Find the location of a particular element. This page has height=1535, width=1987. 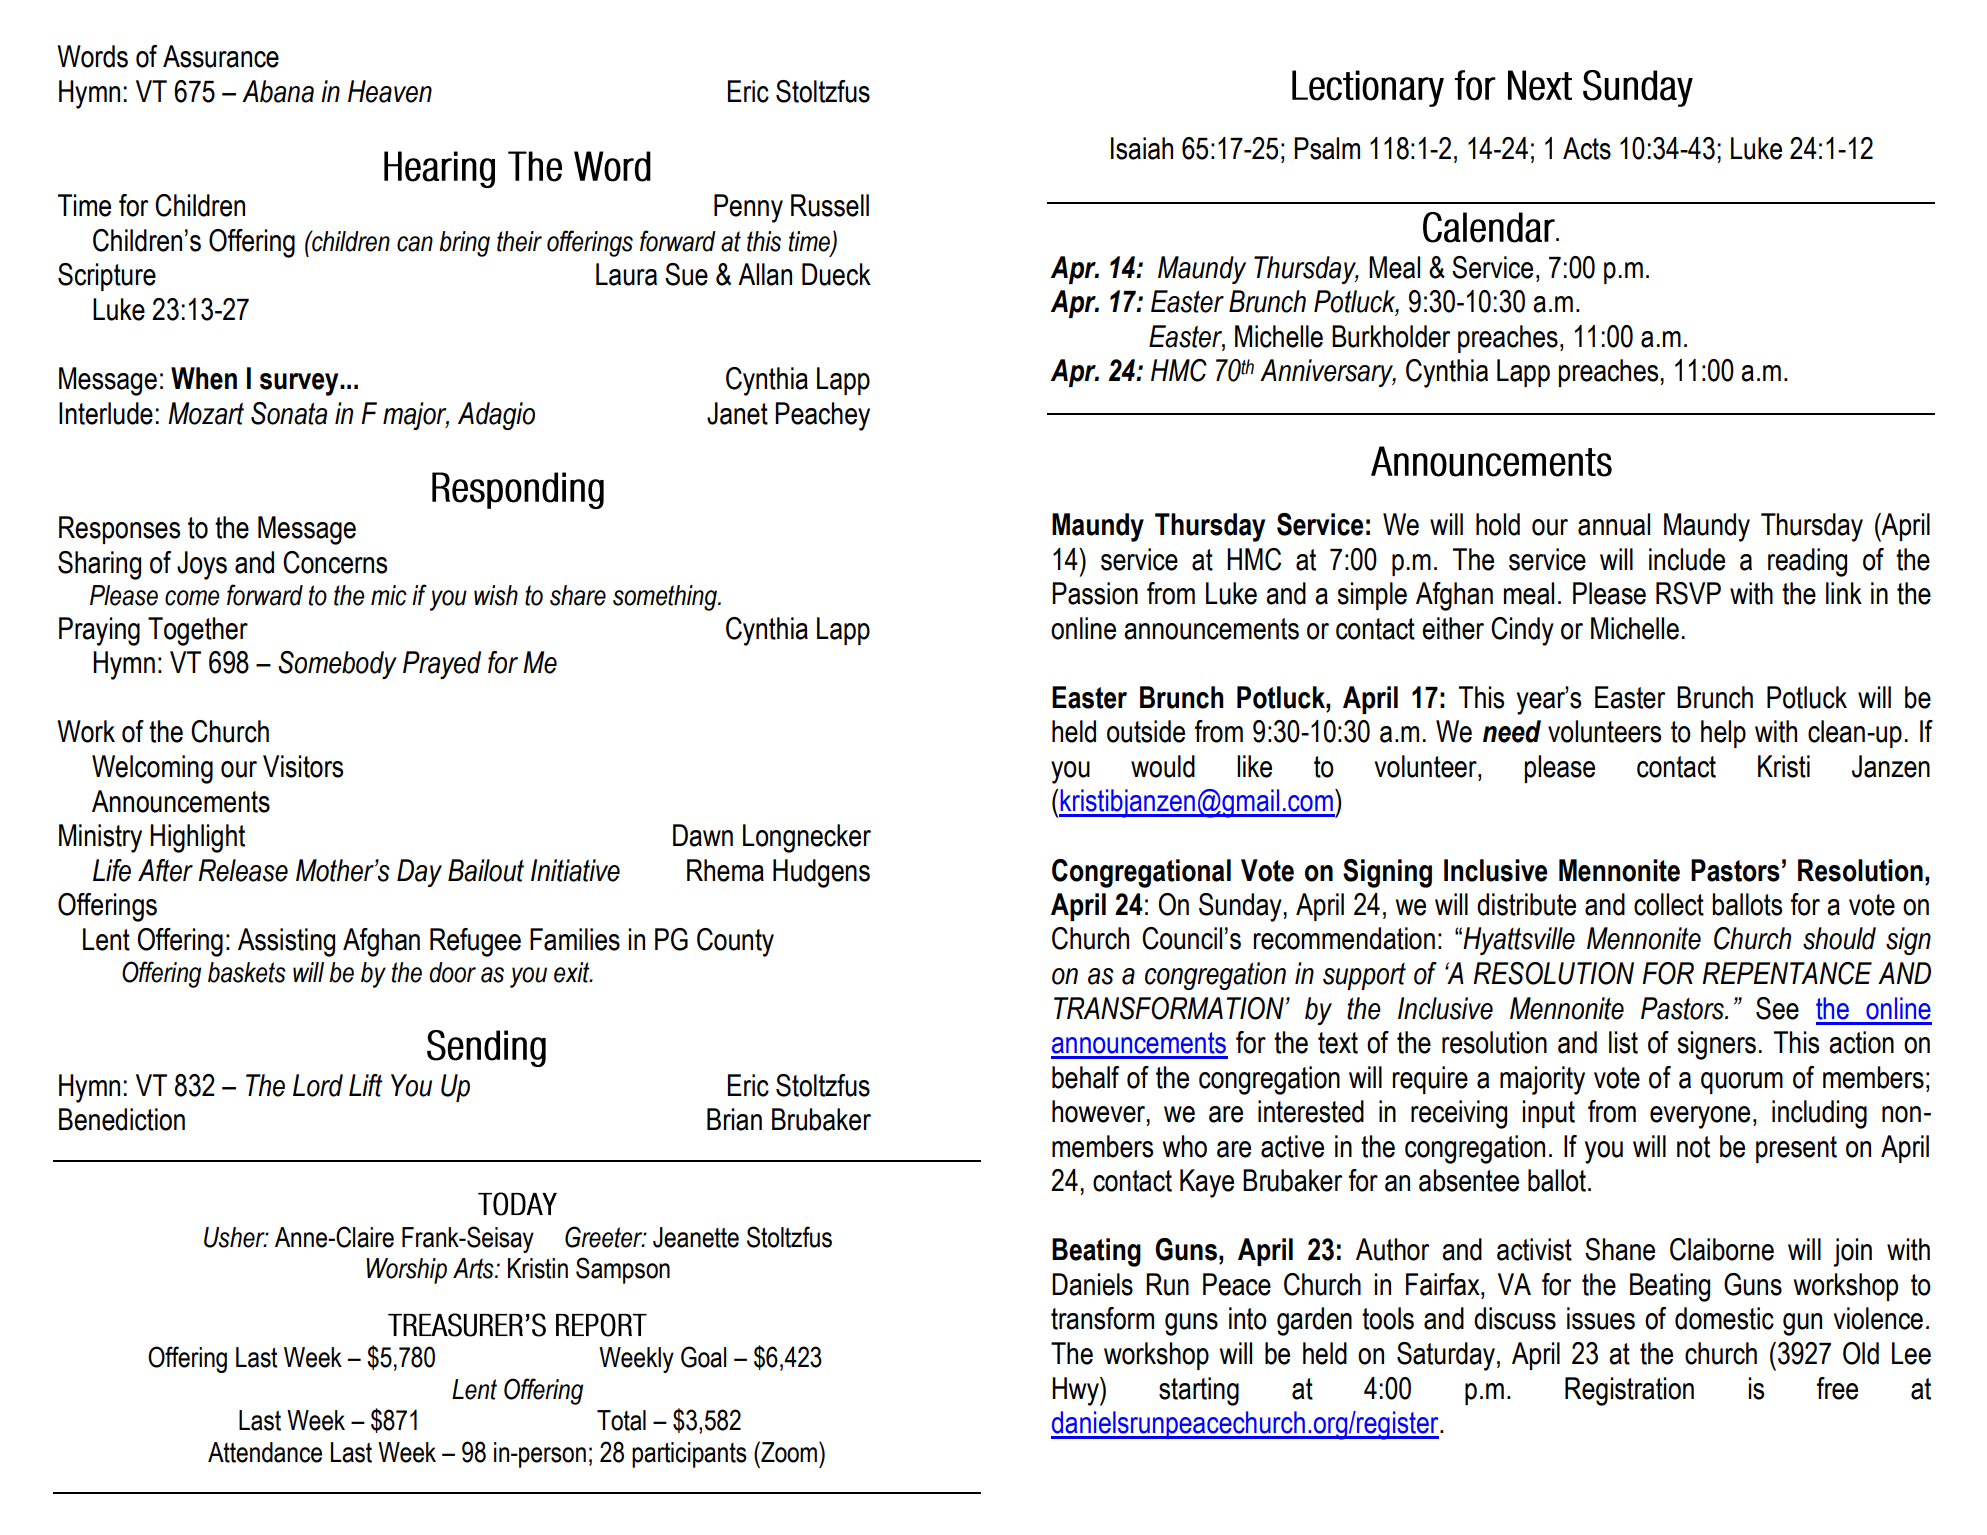

include is located at coordinates (1687, 559).
